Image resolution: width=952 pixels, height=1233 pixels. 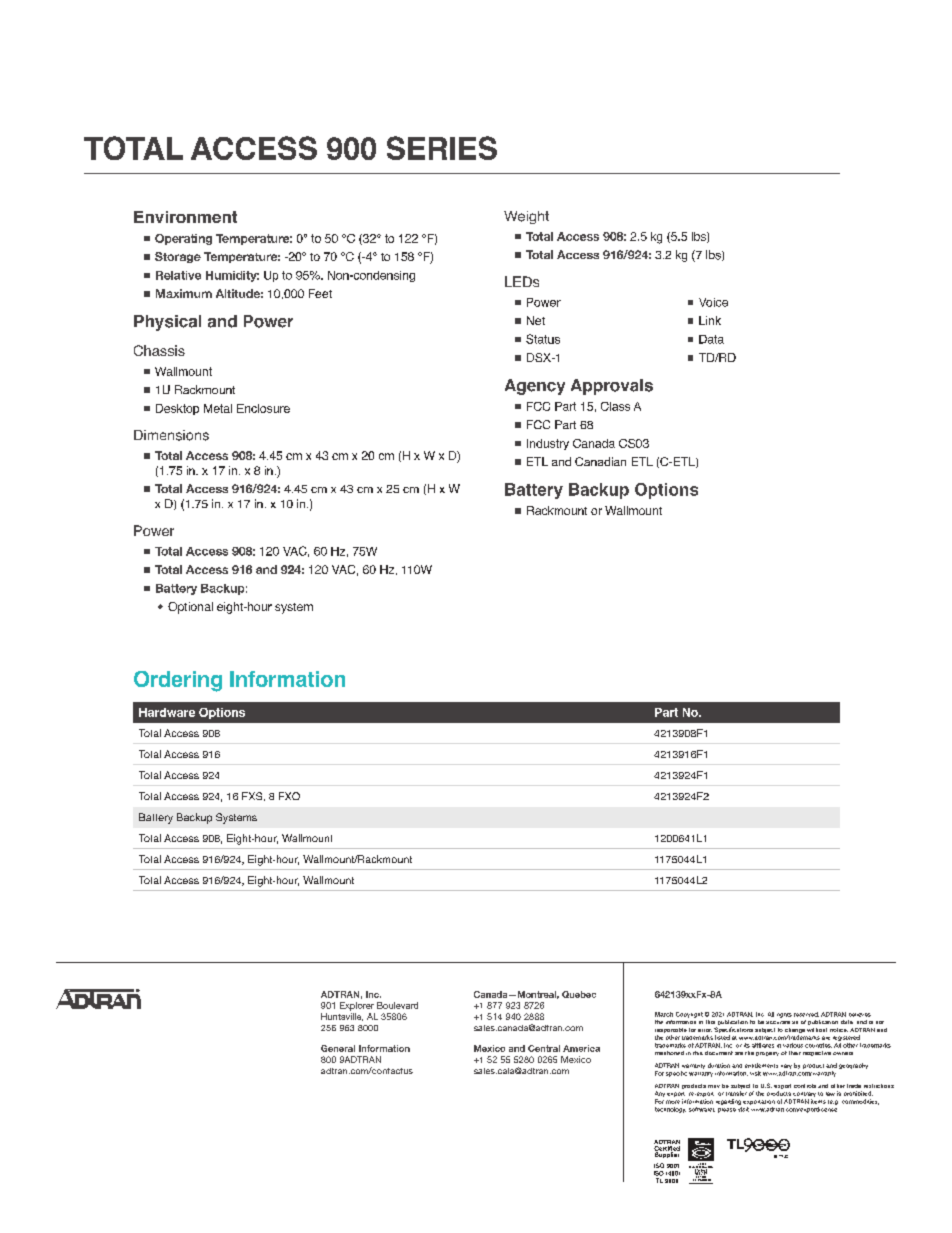 What do you see at coordinates (338, 1048) in the screenshot?
I see `General` at bounding box center [338, 1048].
